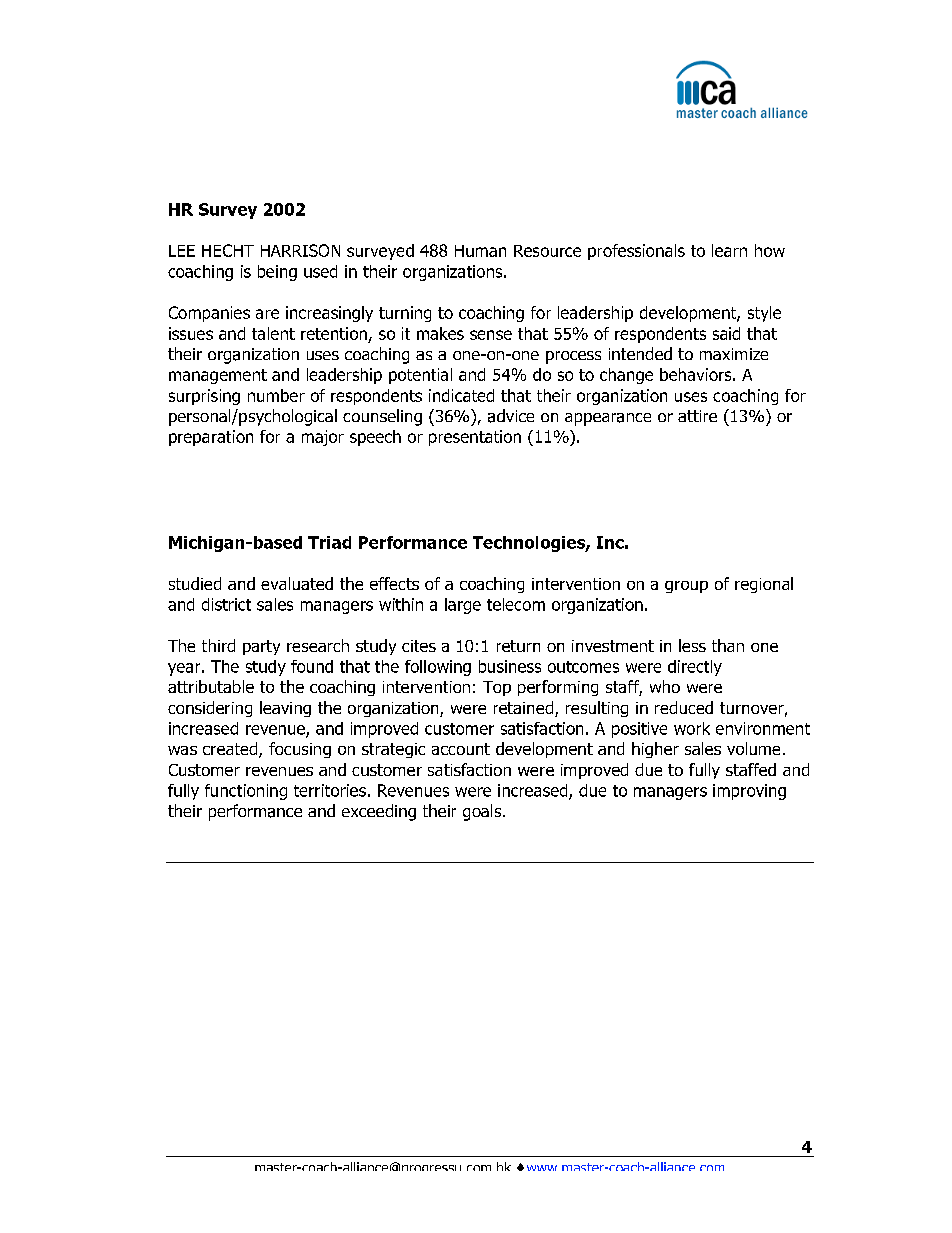 This page has height=1233, width=952. Describe the element at coordinates (692, 645) in the page. I see `less` at that location.
